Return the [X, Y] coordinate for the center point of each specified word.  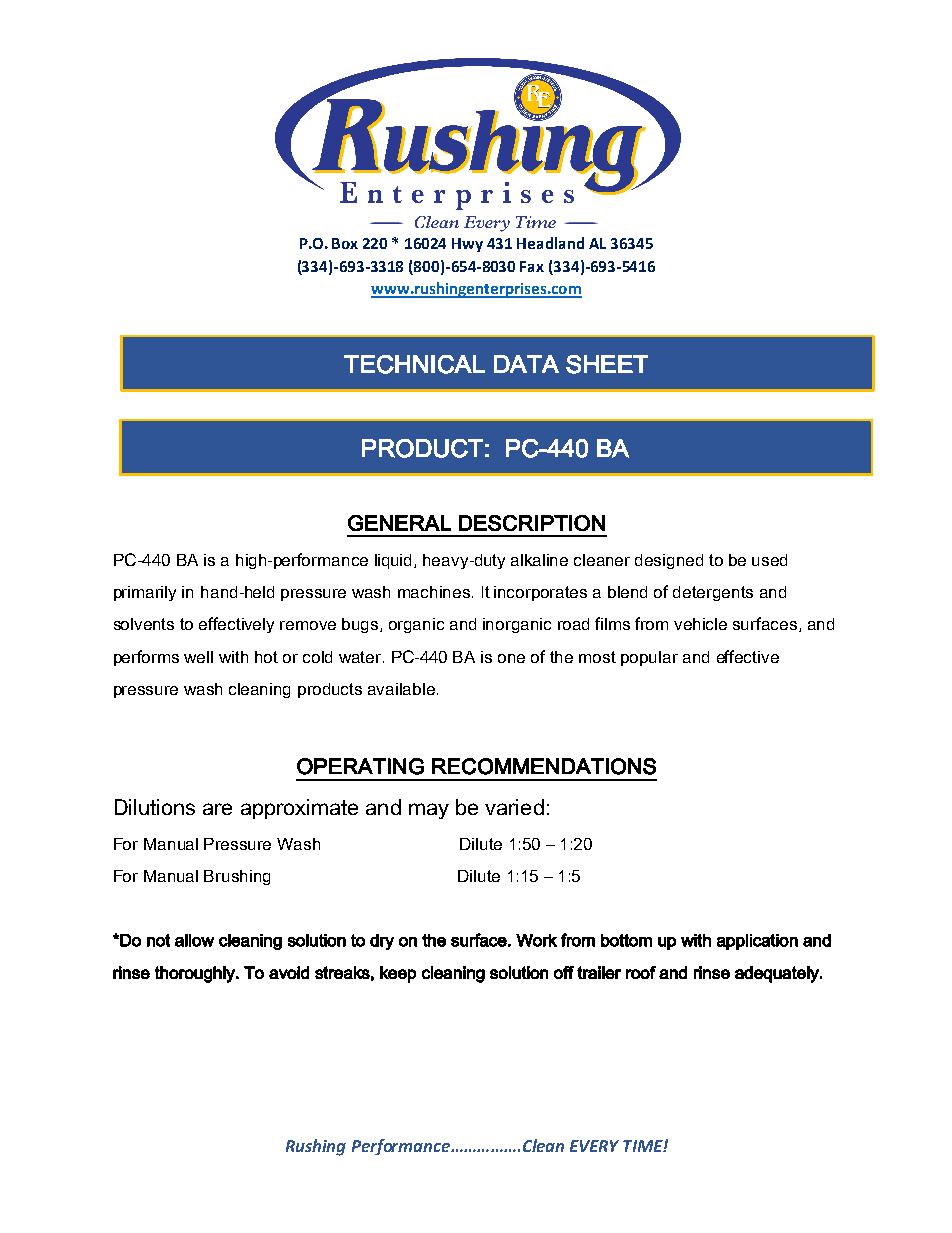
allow [194, 940]
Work [536, 940]
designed [669, 561]
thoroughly [196, 974]
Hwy [467, 245]
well [198, 657]
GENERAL [399, 523]
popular [649, 658]
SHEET [607, 364]
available [401, 689]
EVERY [594, 1146]
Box [345, 243]
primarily [145, 593]
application [757, 942]
